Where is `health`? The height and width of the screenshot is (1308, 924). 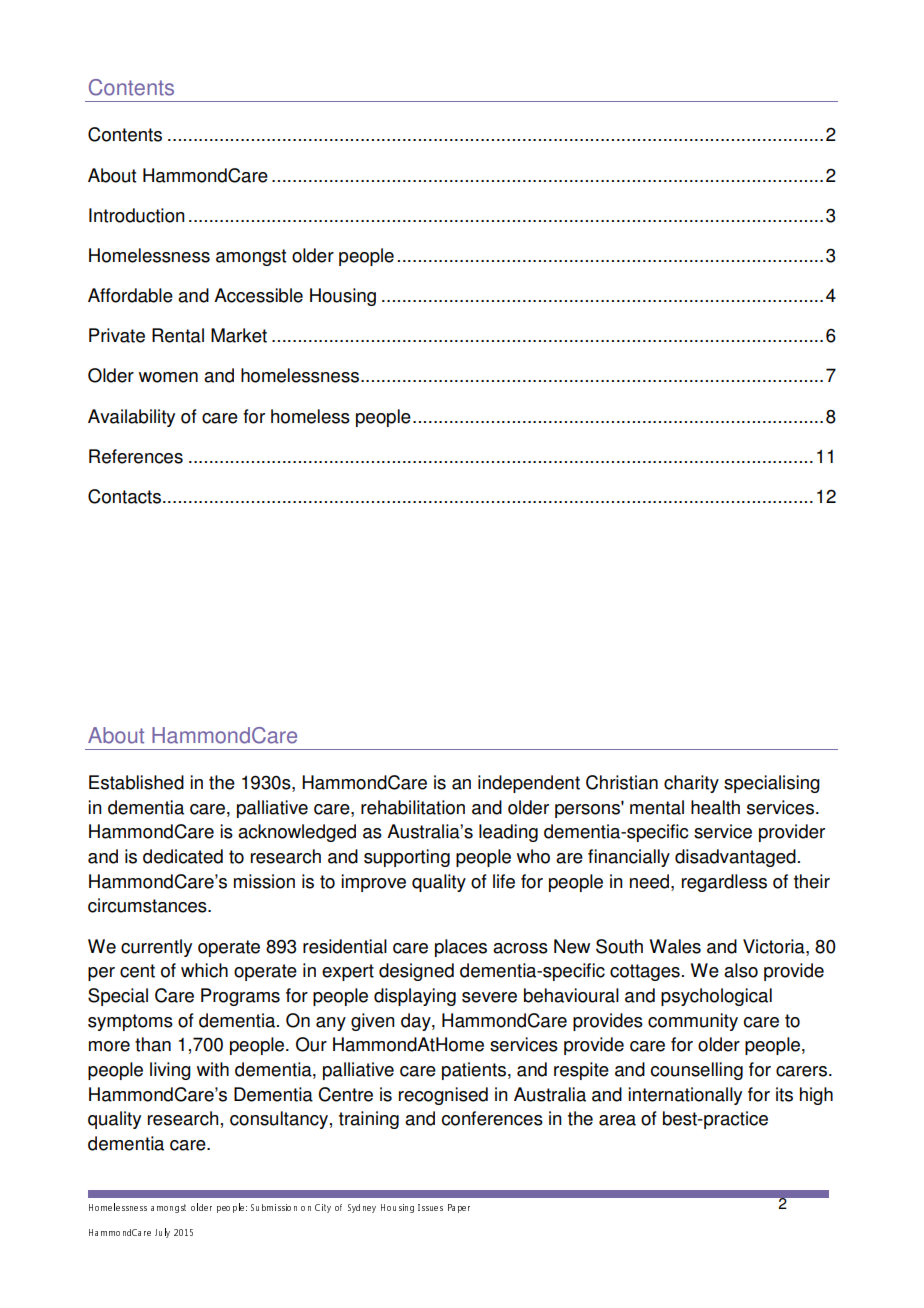 health is located at coordinates (715, 807).
